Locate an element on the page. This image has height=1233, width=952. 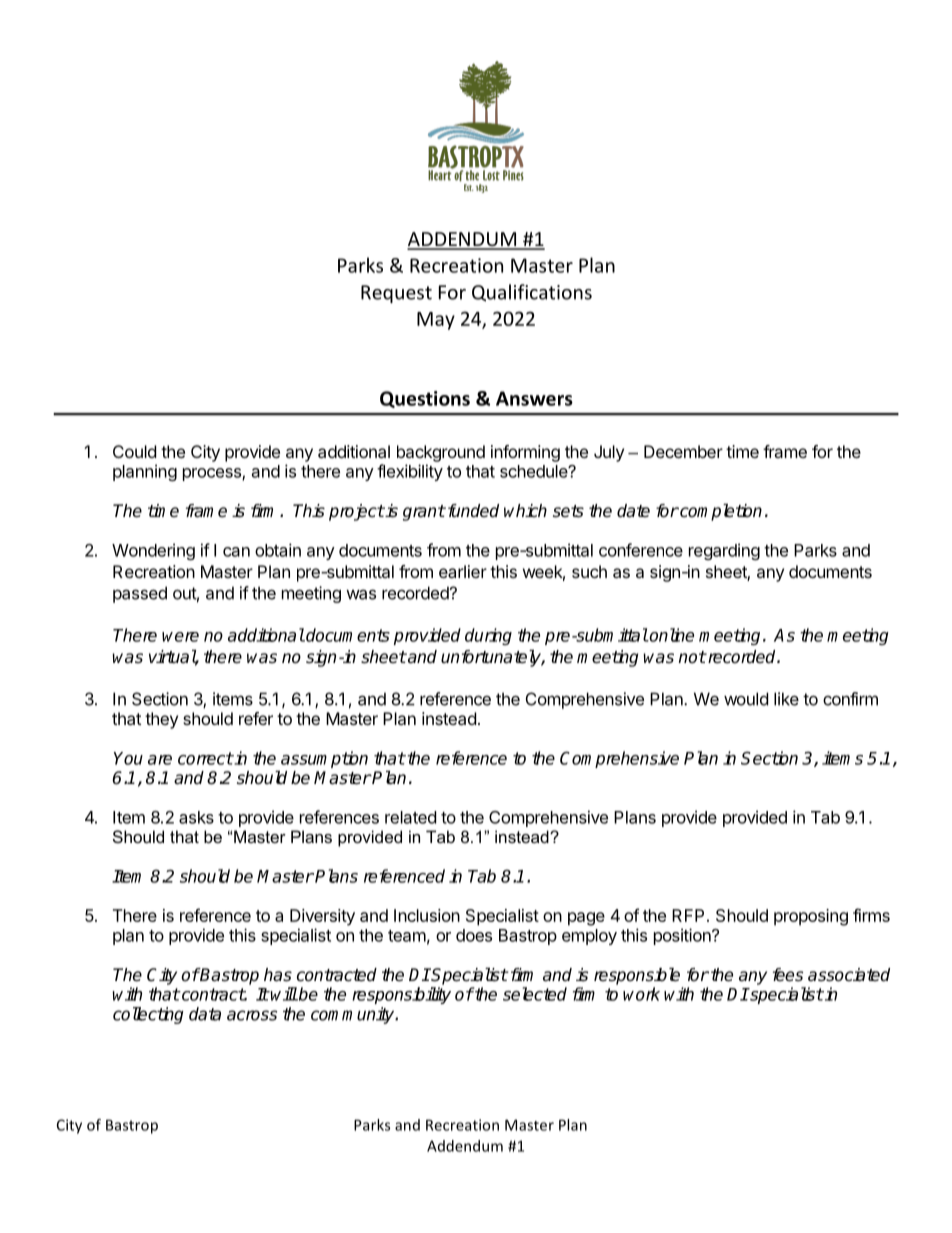
were is located at coordinates (180, 637).
